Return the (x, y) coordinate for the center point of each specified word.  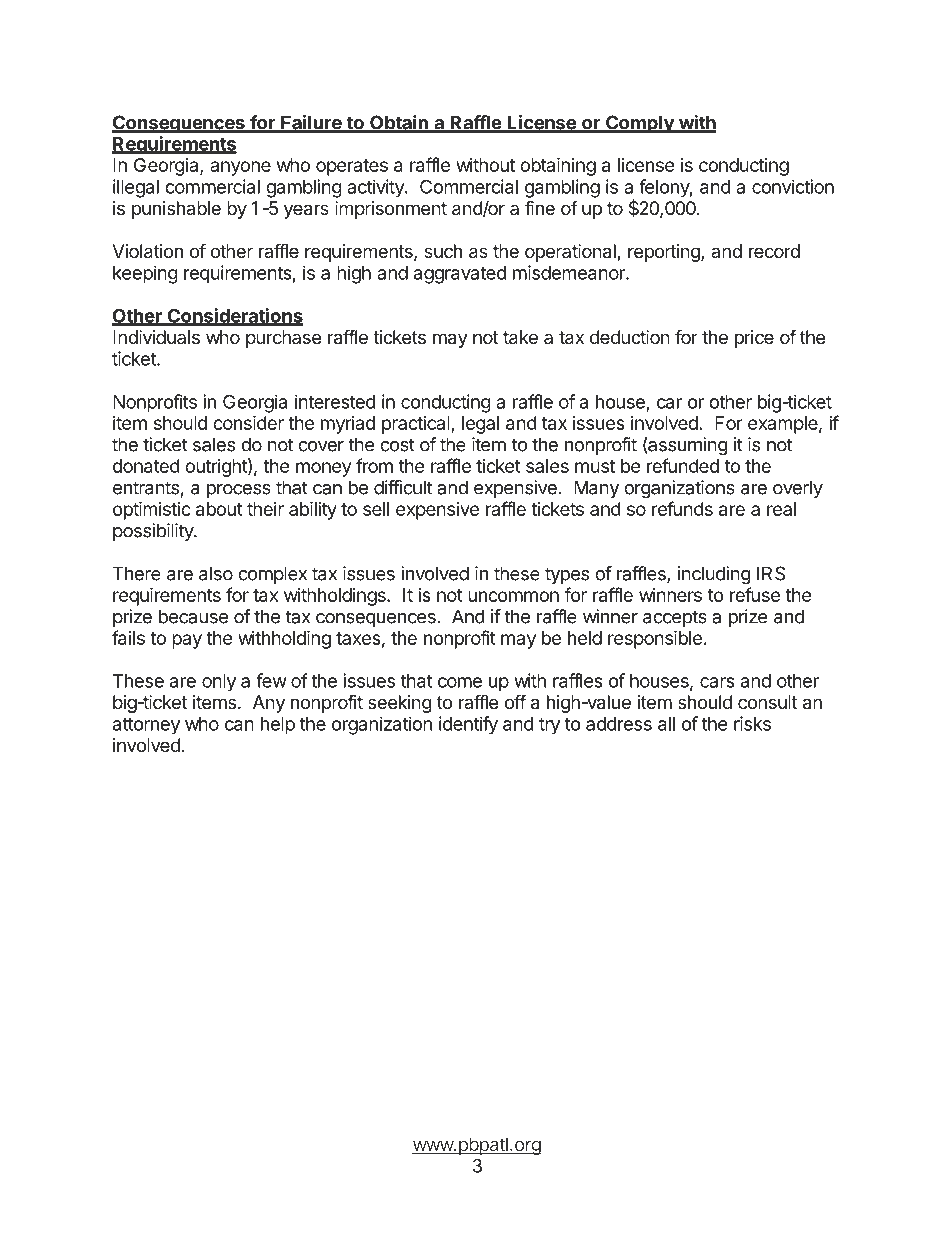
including (714, 575)
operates (352, 167)
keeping (145, 274)
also (216, 573)
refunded (683, 465)
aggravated (460, 275)
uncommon (513, 596)
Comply (640, 124)
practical (417, 425)
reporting (665, 253)
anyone (240, 168)
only (219, 683)
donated (146, 466)
